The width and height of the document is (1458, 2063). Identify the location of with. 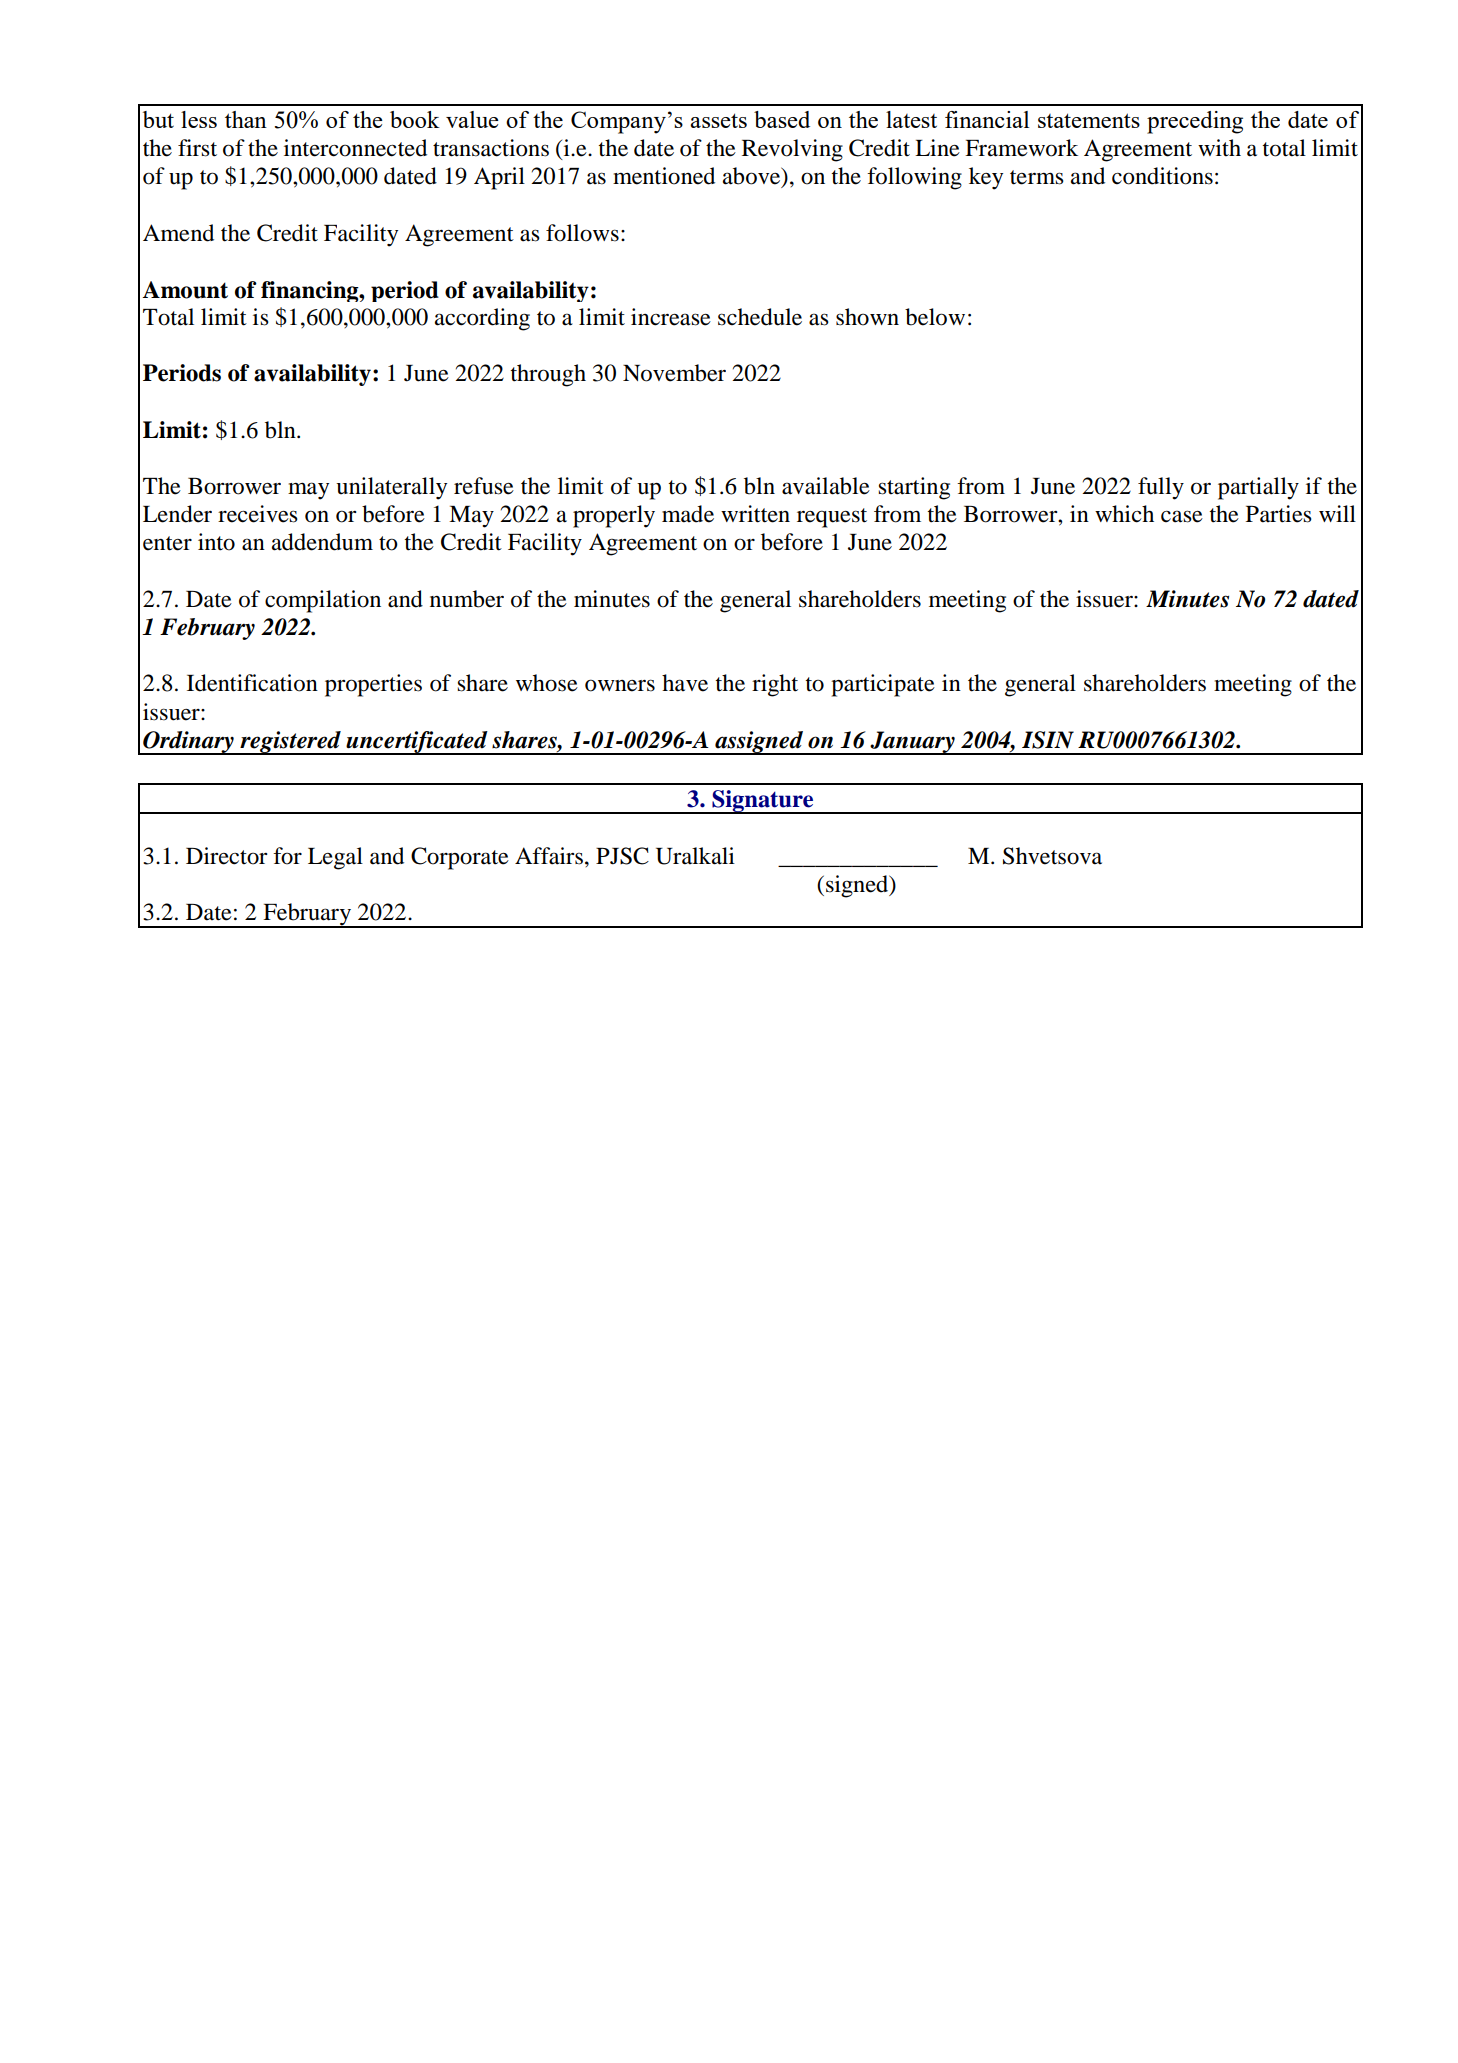
(1219, 147).
